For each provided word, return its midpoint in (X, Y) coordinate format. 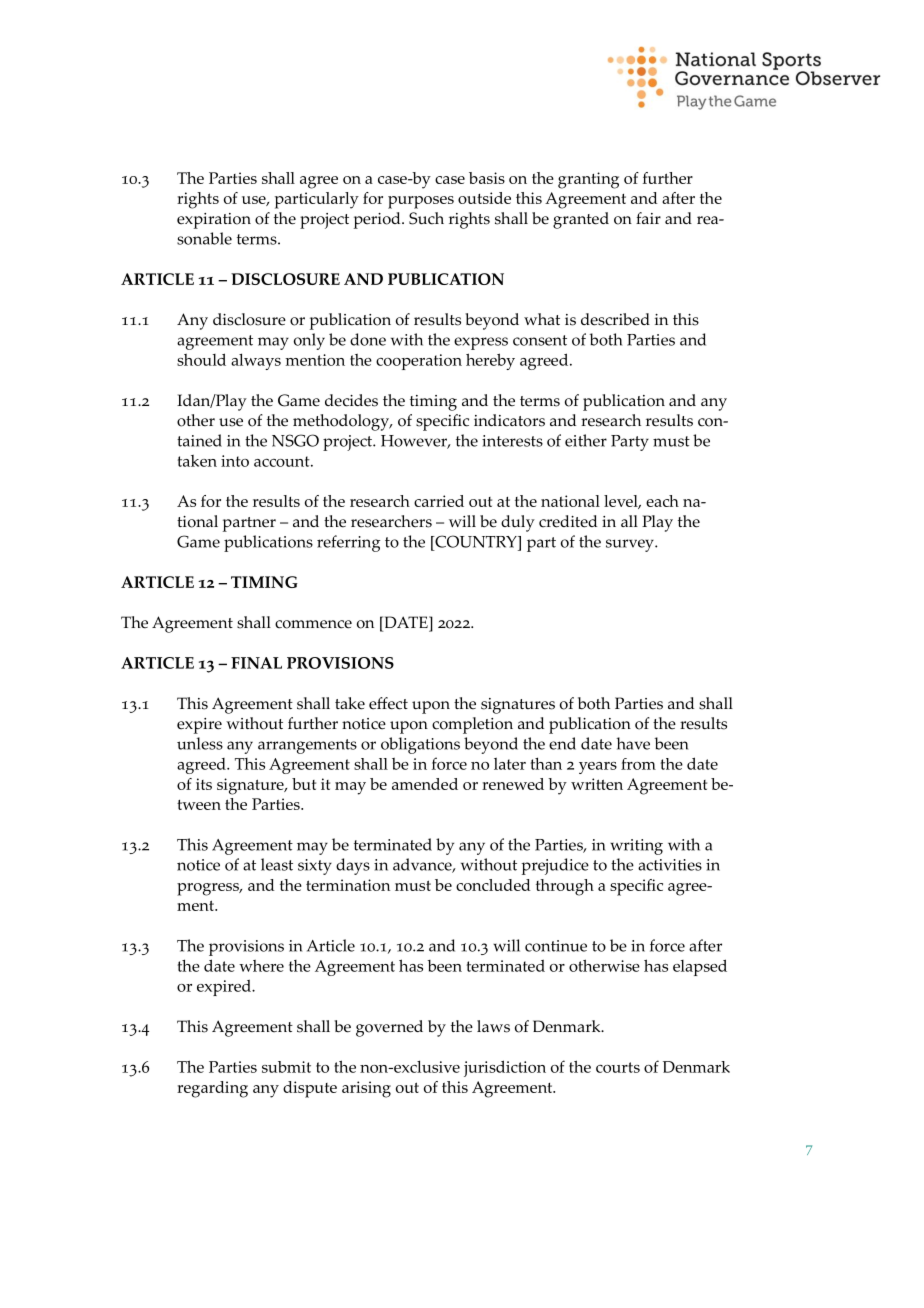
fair (648, 218)
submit (286, 1067)
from (638, 764)
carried (439, 501)
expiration (214, 221)
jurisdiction (505, 1068)
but (304, 784)
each (662, 501)
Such (426, 218)
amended (425, 784)
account (283, 461)
